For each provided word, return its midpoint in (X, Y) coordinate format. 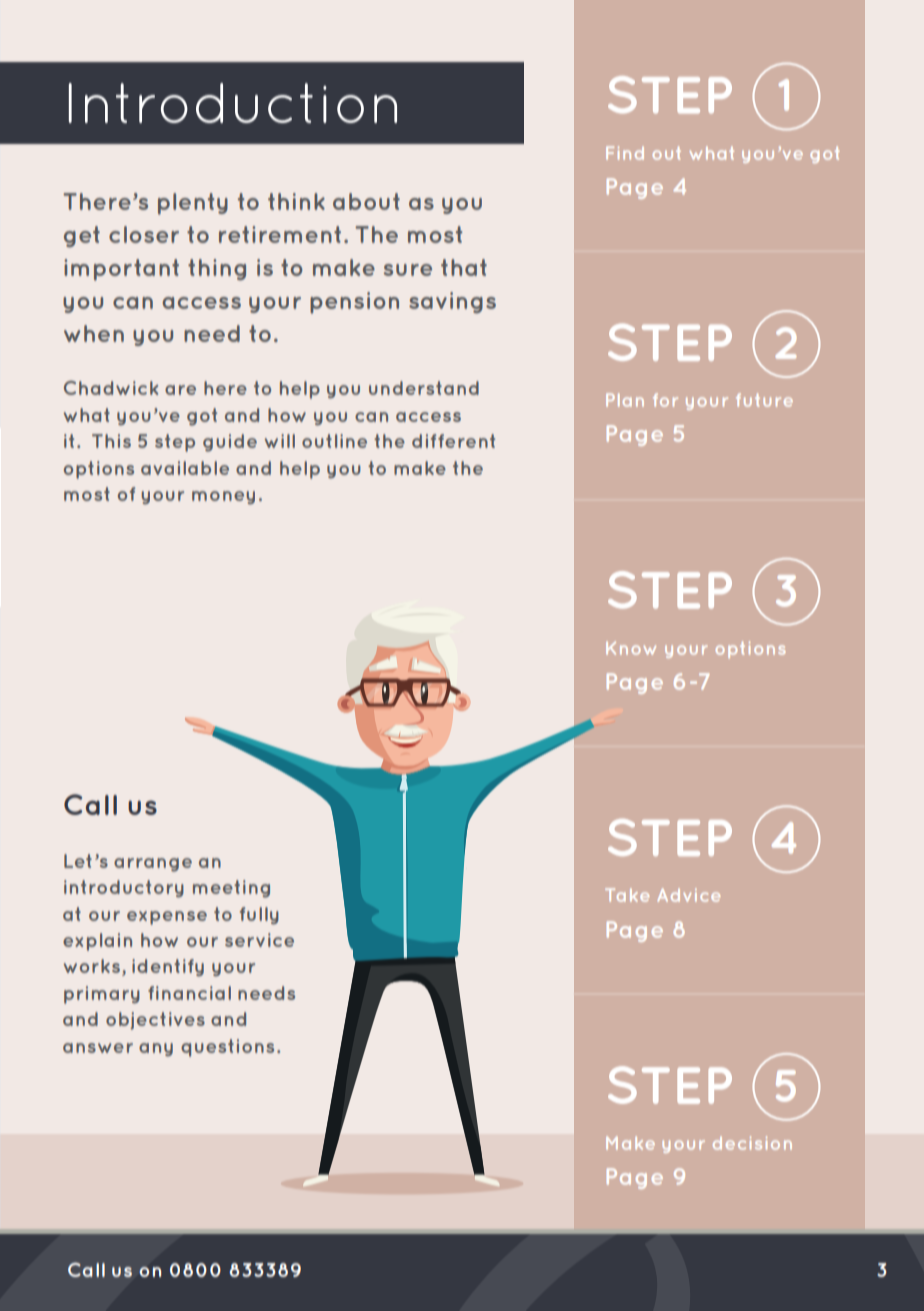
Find (625, 153)
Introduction (233, 103)
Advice (688, 895)
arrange (153, 865)
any (156, 1050)
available (185, 468)
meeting (231, 889)
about (366, 201)
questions (227, 1048)
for (665, 400)
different (453, 441)
